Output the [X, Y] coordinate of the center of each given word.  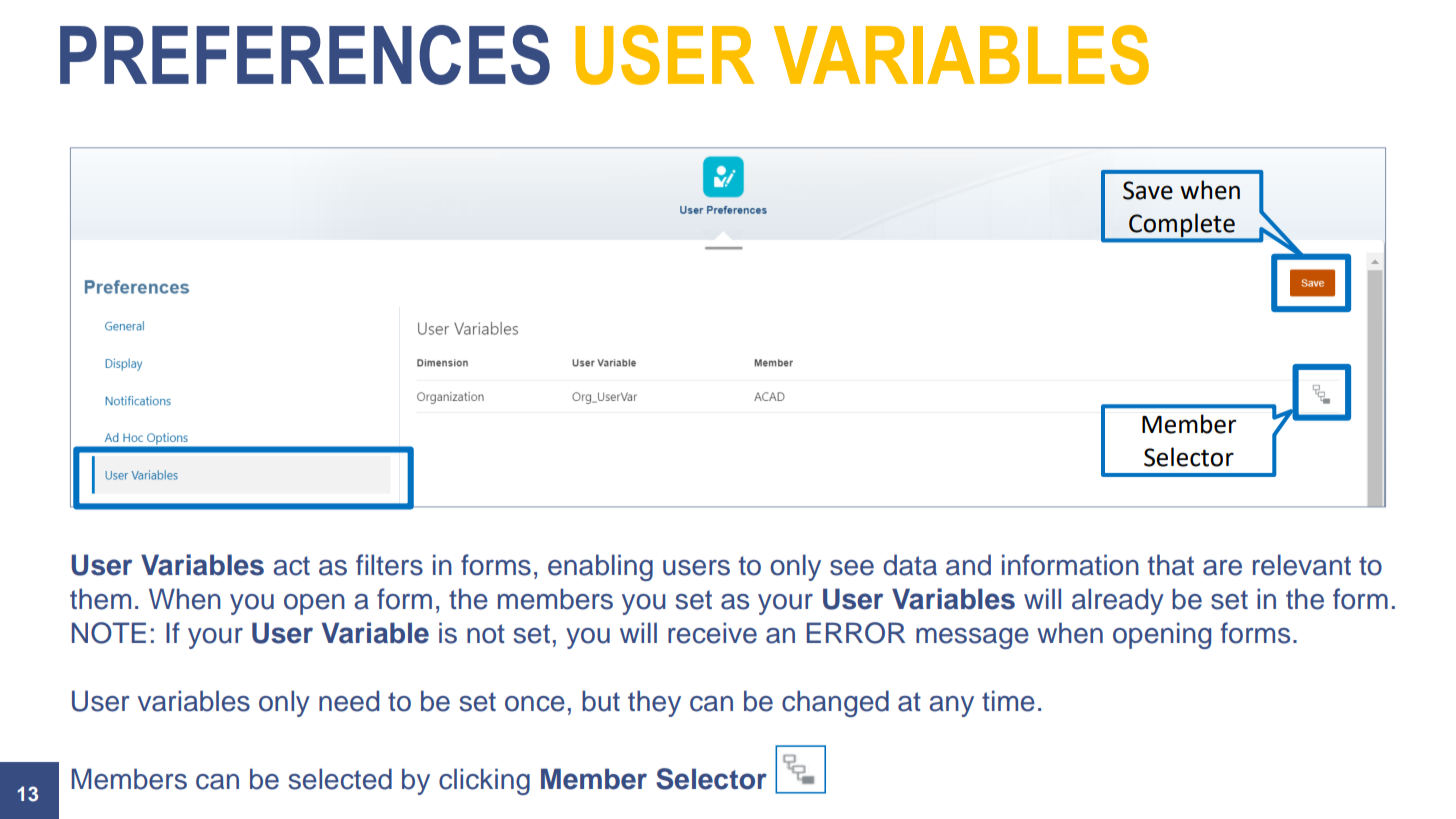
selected [340, 779]
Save [1148, 190]
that [1170, 565]
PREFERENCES [305, 55]
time [1008, 701]
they [654, 703]
